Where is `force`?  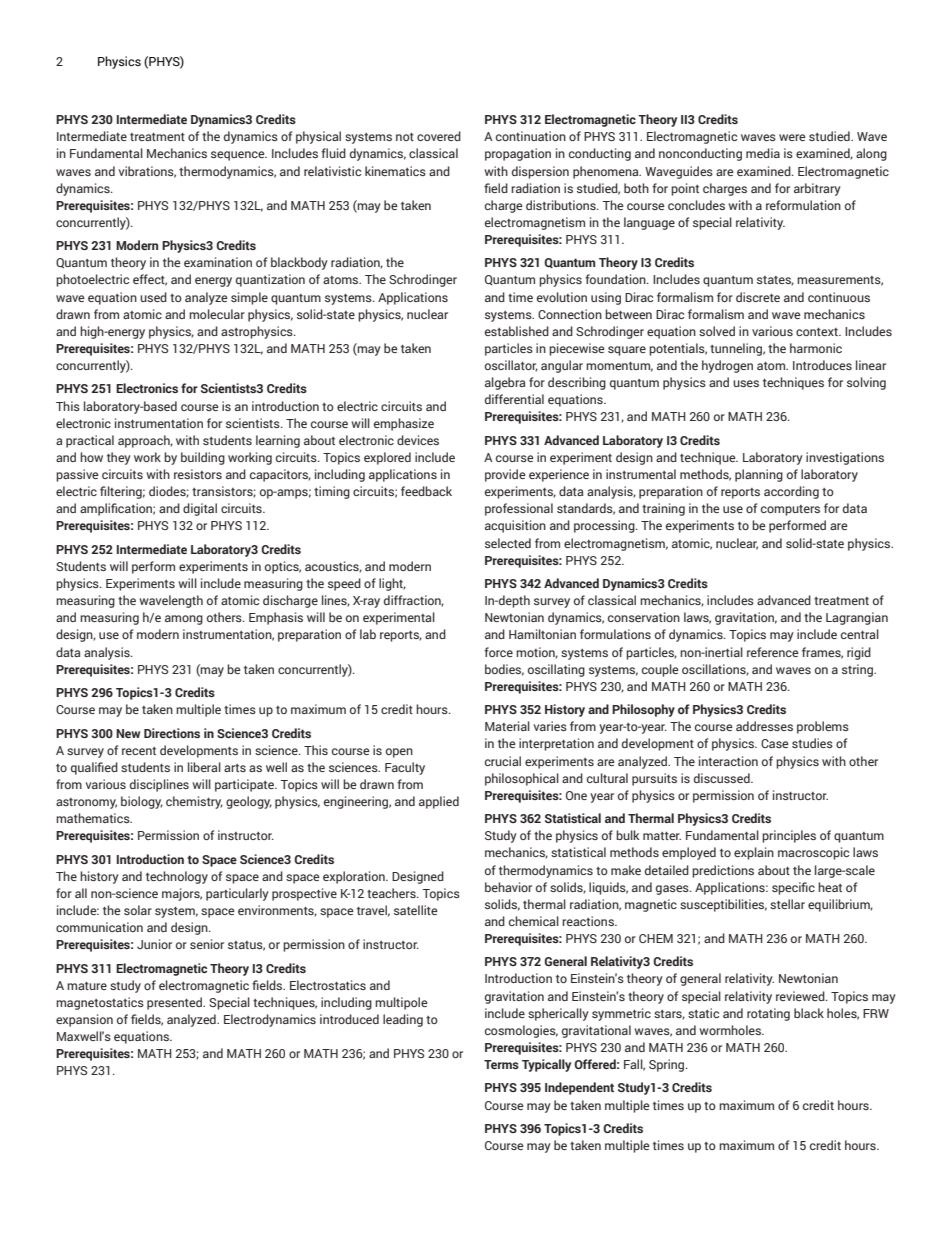
force is located at coordinates (498, 652).
